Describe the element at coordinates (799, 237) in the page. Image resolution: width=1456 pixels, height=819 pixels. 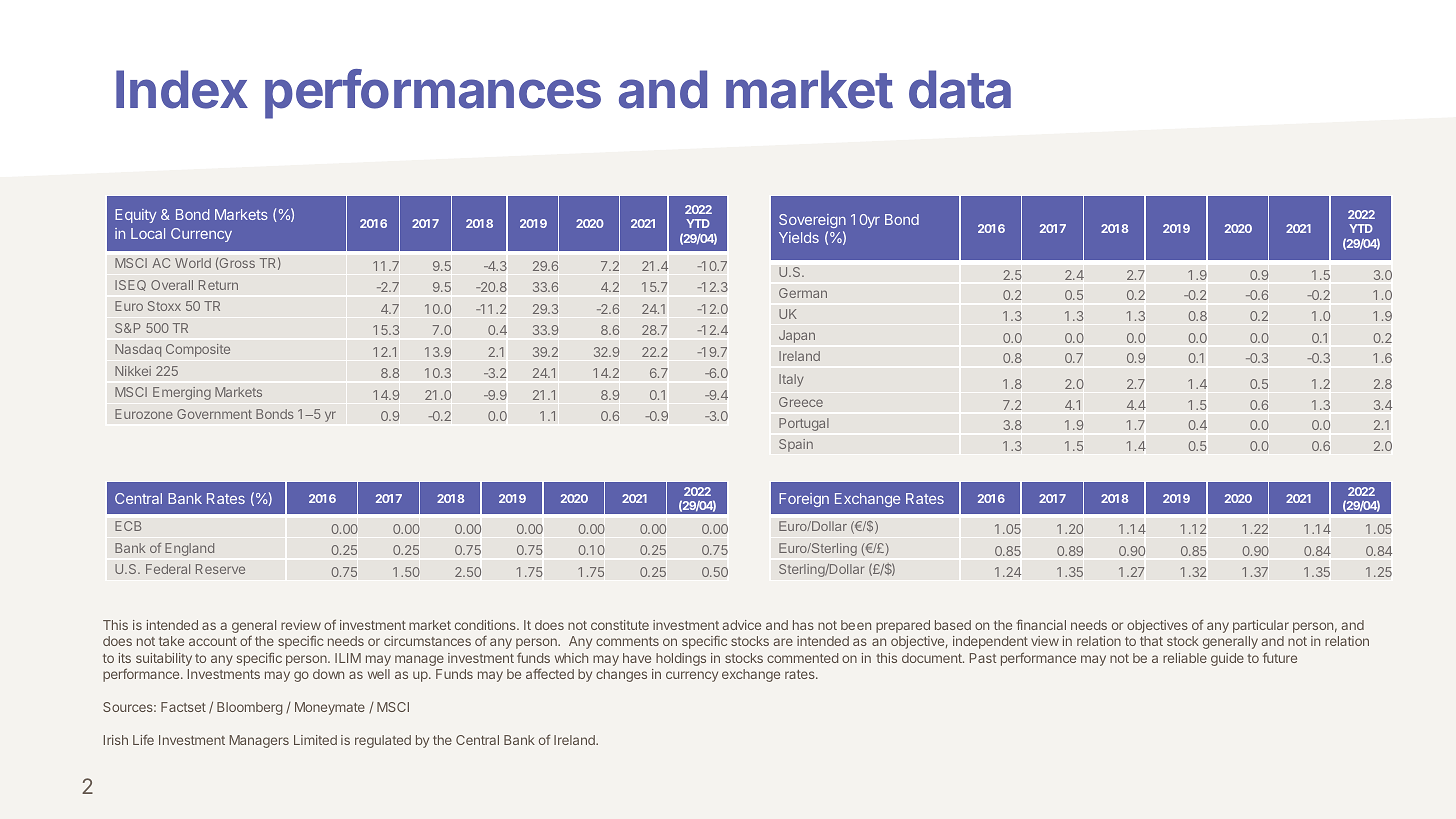
I see `Yields` at that location.
